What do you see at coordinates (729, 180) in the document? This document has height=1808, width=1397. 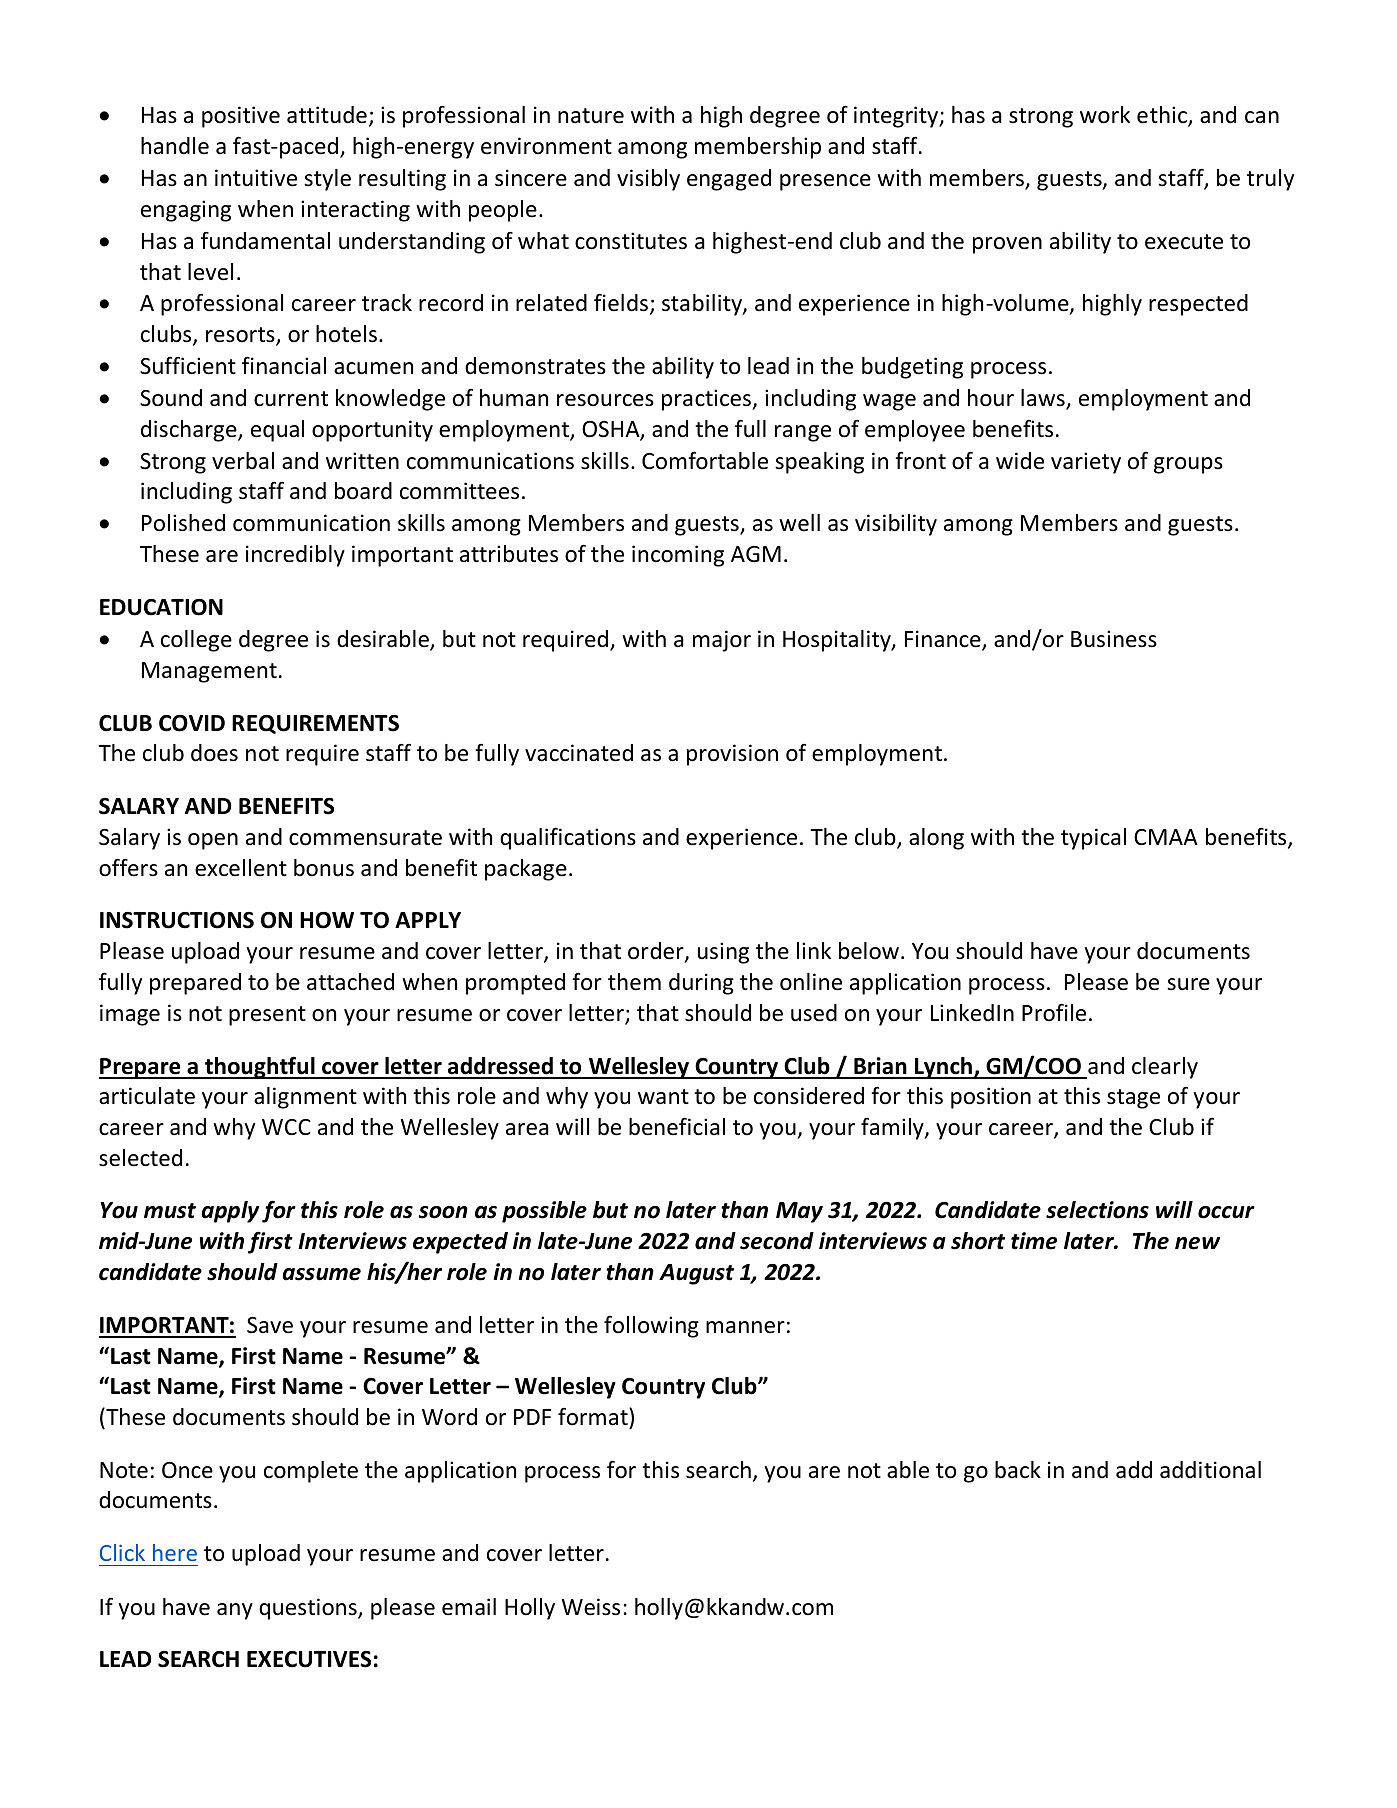 I see `engaged` at bounding box center [729, 180].
